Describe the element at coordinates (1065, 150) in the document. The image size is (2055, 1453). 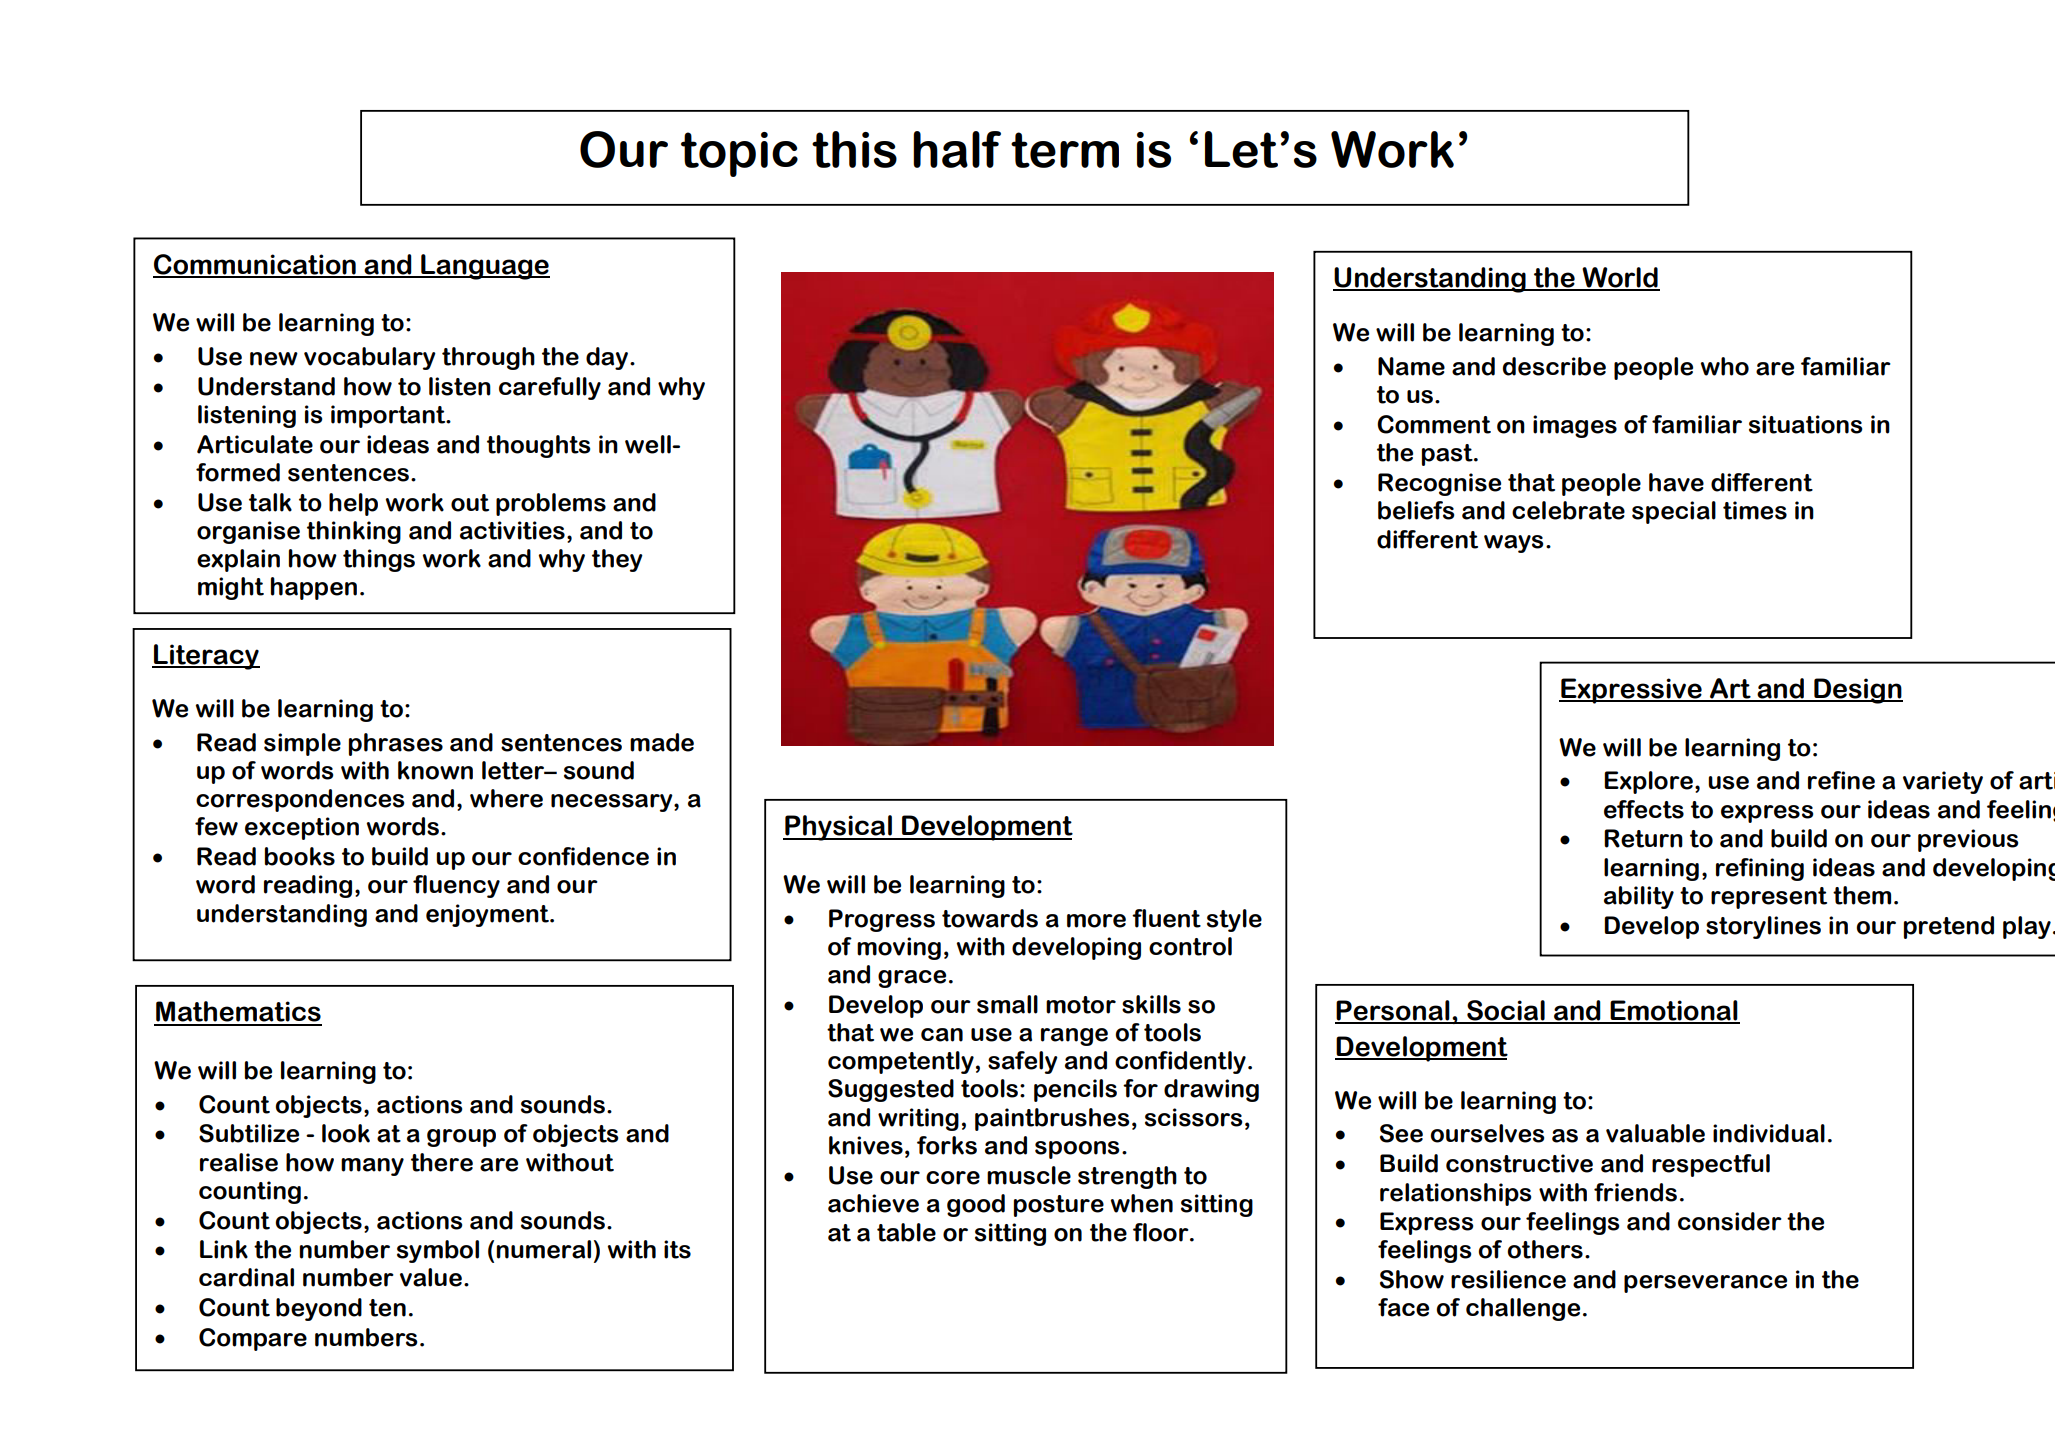
I see `term` at that location.
